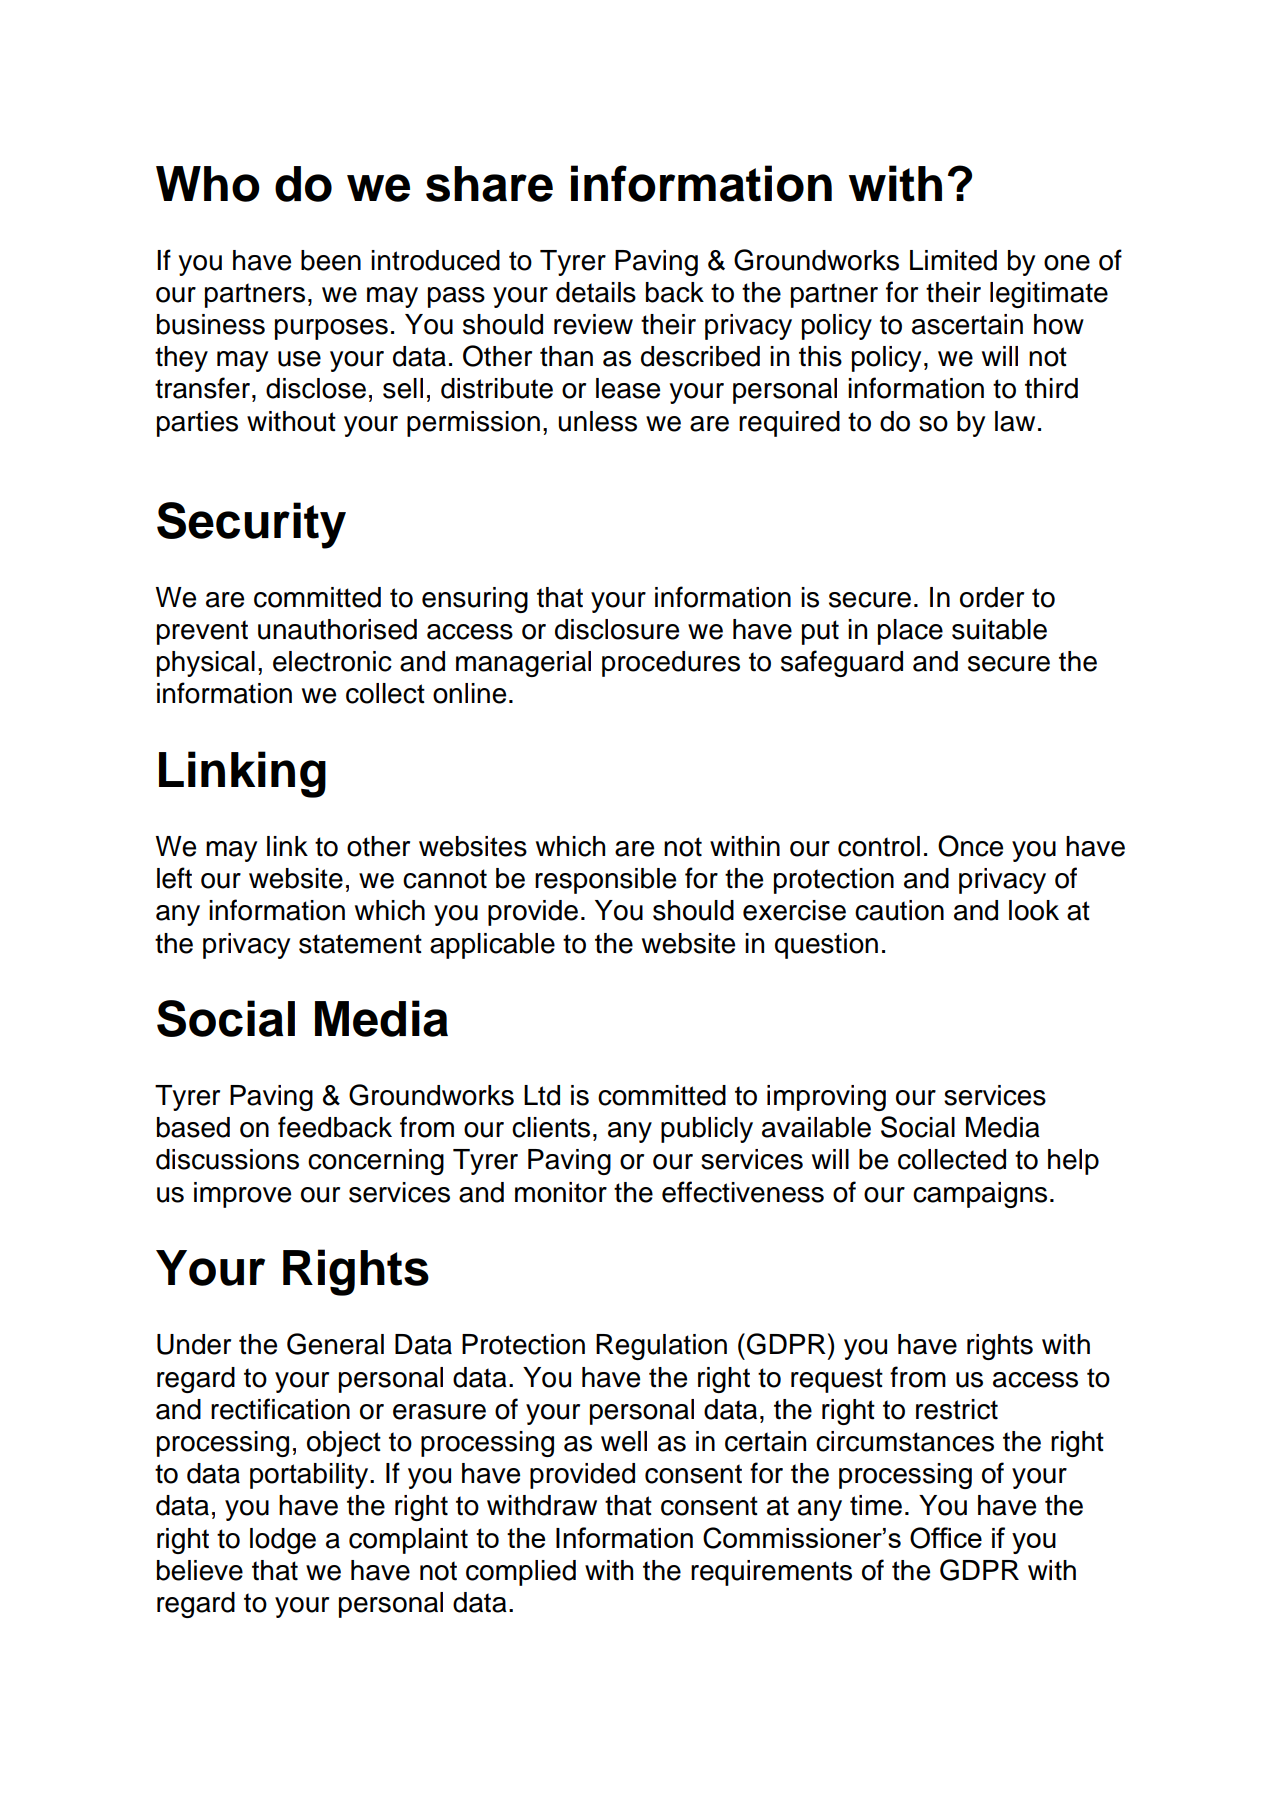 This screenshot has height=1815, width=1284. Describe the element at coordinates (953, 260) in the screenshot. I see `Limited` at that location.
